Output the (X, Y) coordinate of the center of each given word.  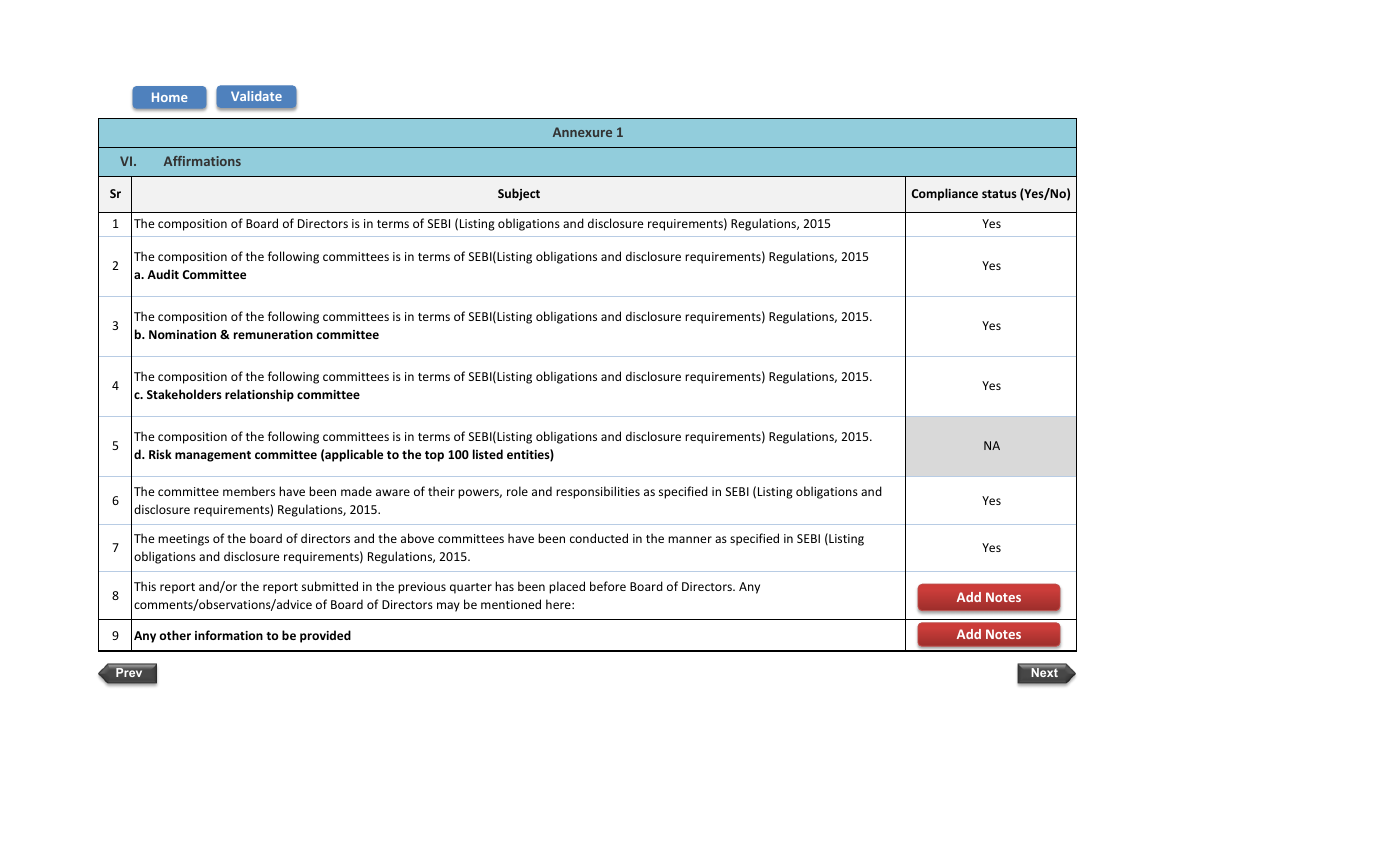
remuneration (273, 334)
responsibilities (598, 492)
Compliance (945, 194)
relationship (259, 395)
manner (690, 539)
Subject (519, 194)
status (999, 194)
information (229, 635)
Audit (163, 274)
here (559, 604)
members (249, 491)
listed (488, 454)
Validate (256, 96)
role (517, 491)
